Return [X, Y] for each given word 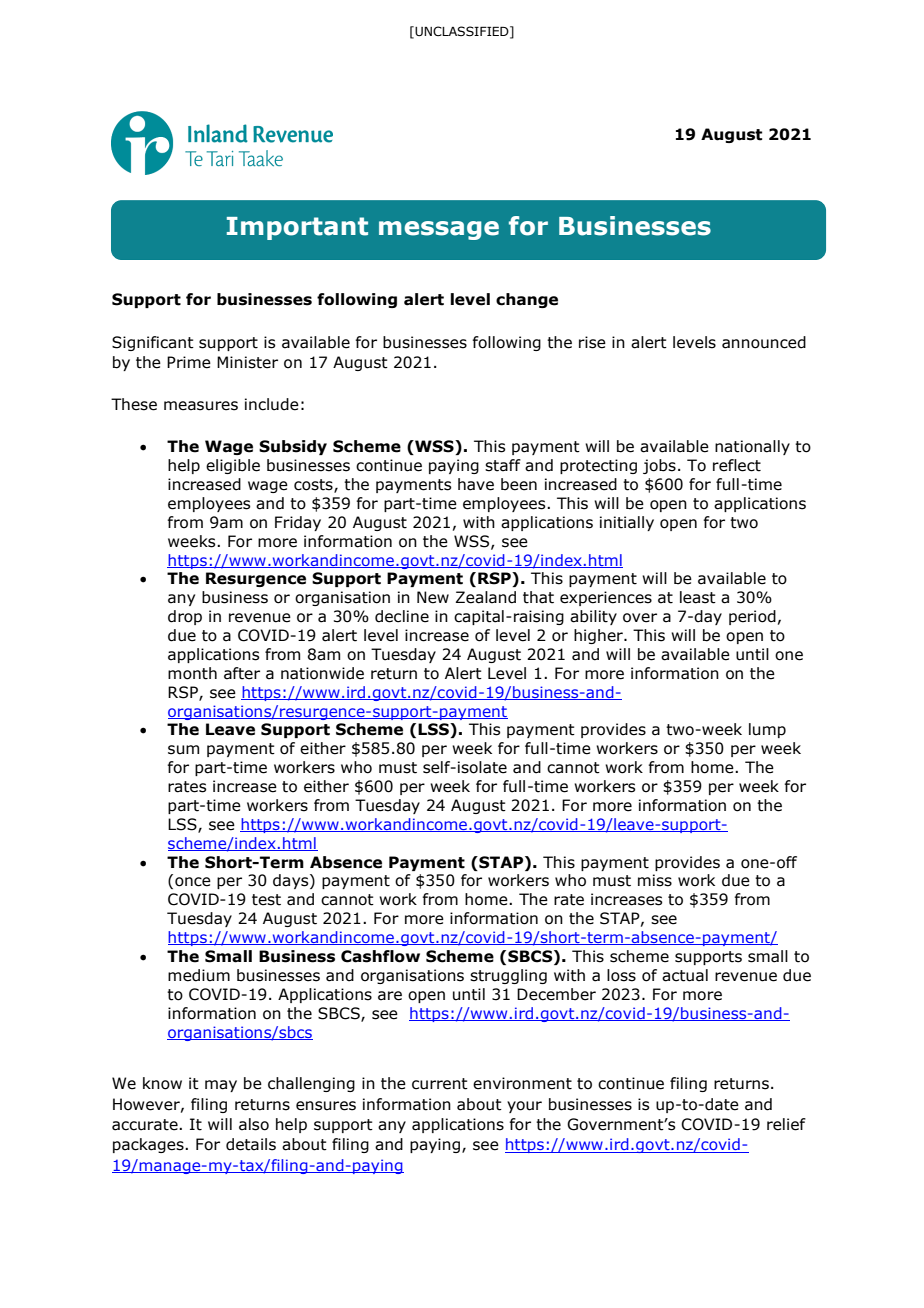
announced [764, 342]
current [440, 1084]
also [254, 1124]
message [439, 230]
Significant [153, 343]
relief [786, 1124]
